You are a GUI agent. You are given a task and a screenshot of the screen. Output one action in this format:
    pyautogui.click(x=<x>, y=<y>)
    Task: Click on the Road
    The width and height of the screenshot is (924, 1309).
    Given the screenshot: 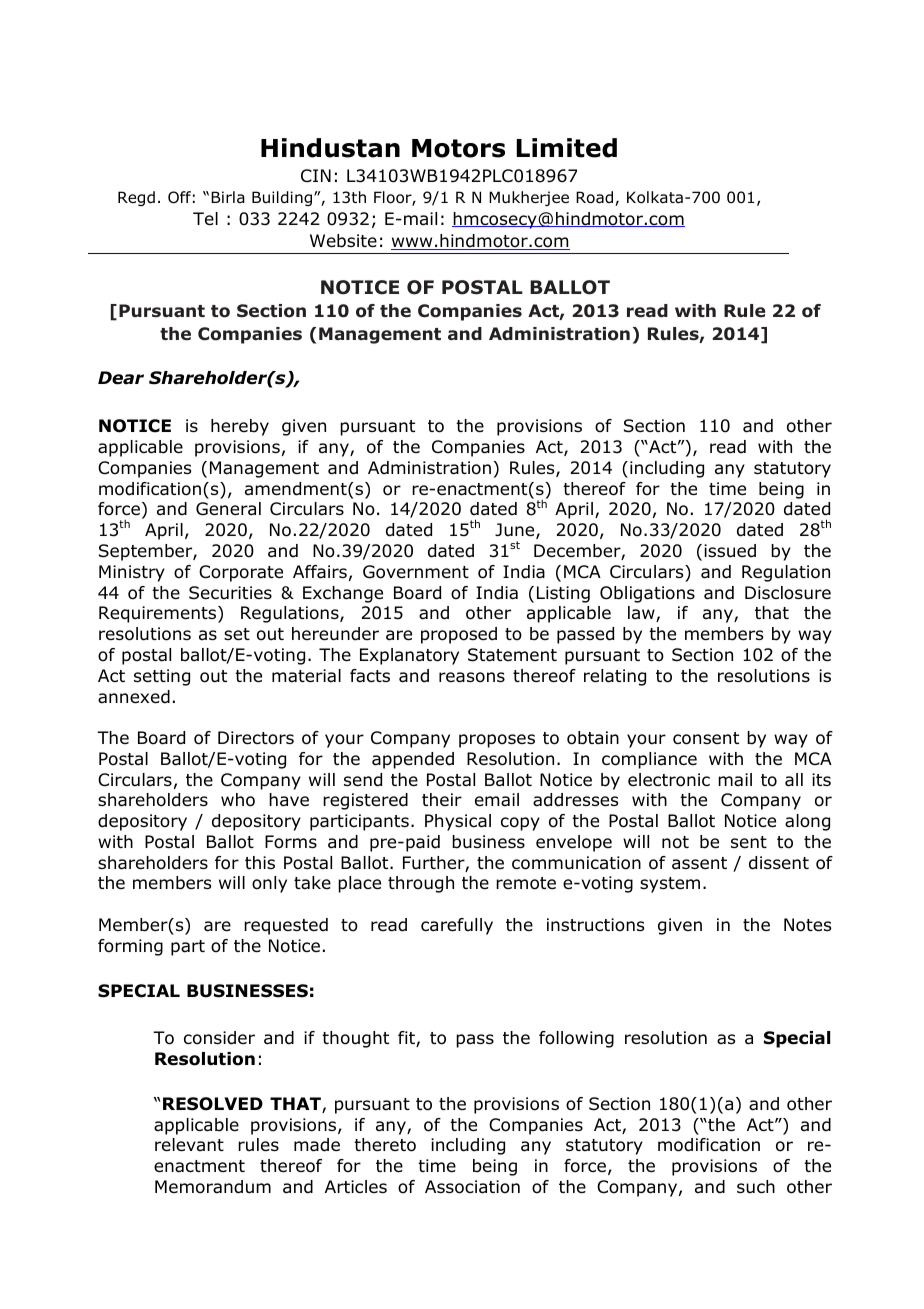 What is the action you would take?
    pyautogui.click(x=596, y=198)
